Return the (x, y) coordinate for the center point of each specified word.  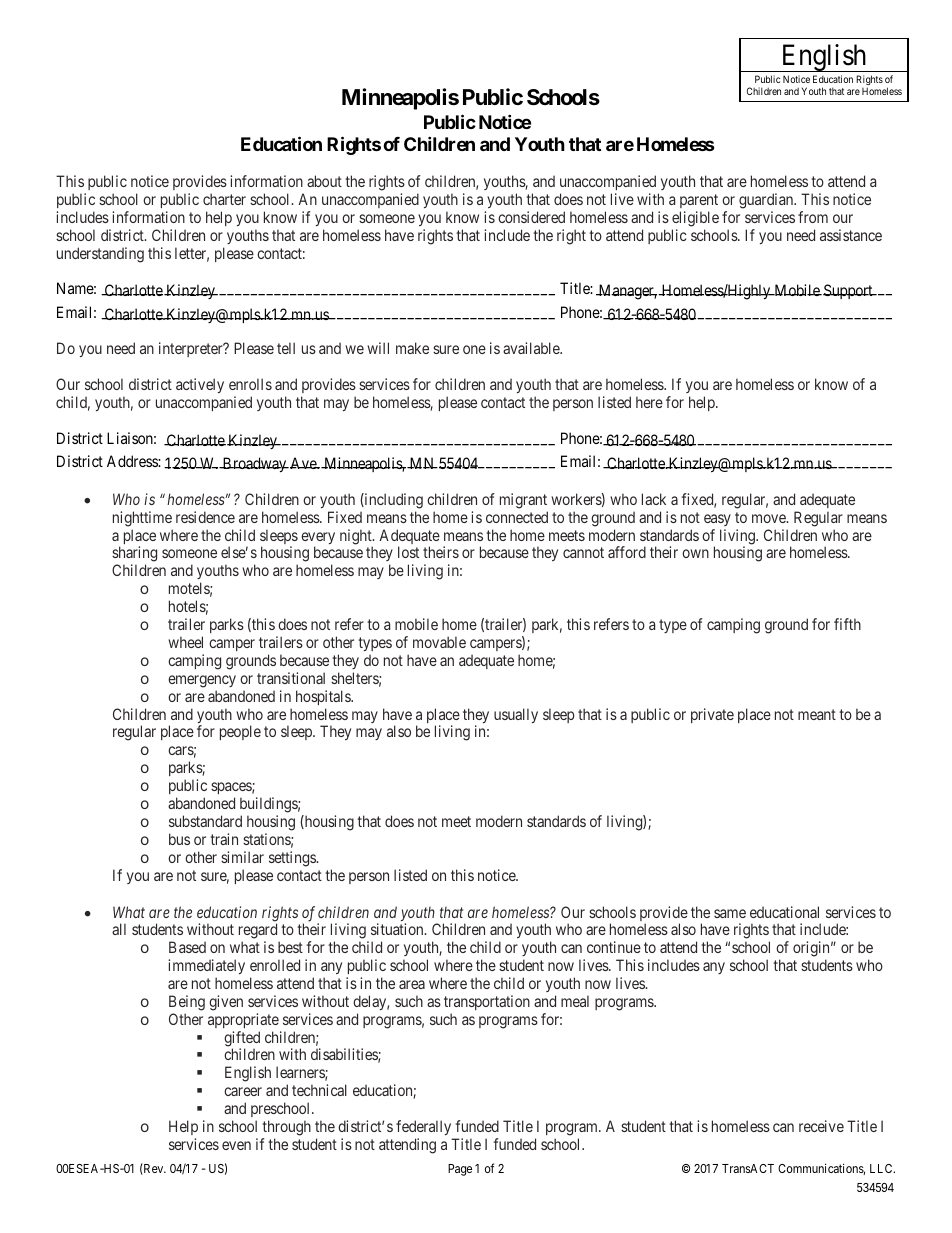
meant (817, 714)
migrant (523, 501)
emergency (202, 681)
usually (516, 715)
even (236, 1145)
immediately (206, 966)
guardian (767, 201)
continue (614, 947)
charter (224, 199)
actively (200, 385)
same (730, 913)
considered (531, 217)
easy (717, 520)
